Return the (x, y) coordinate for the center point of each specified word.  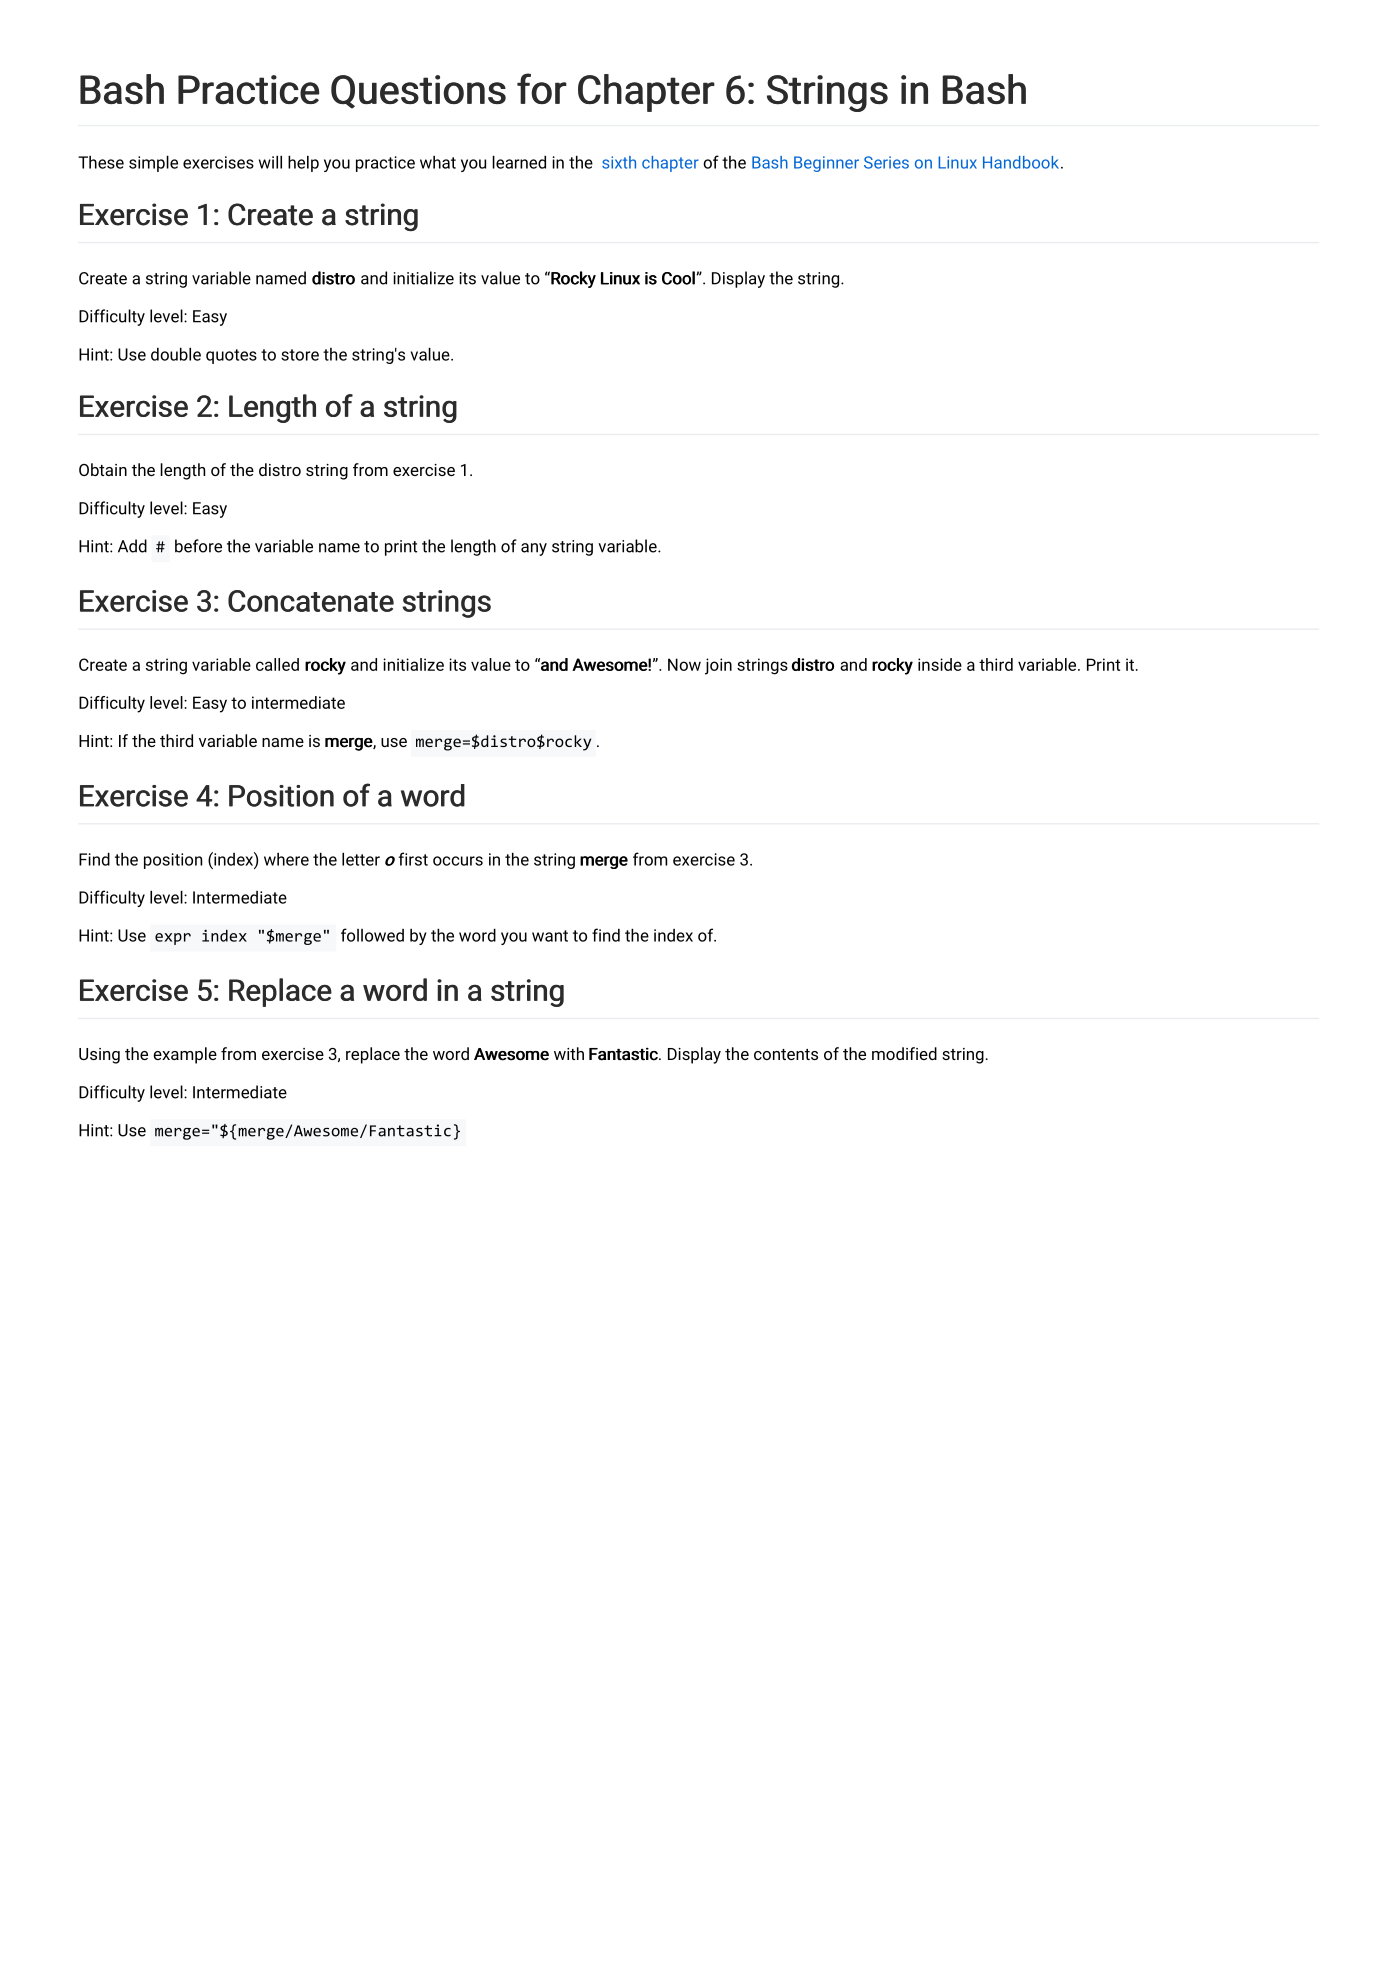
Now (684, 664)
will (270, 162)
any (534, 549)
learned (519, 162)
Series (886, 162)
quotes (231, 356)
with (569, 1053)
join (718, 666)
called (277, 664)
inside (940, 664)
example (185, 1055)
